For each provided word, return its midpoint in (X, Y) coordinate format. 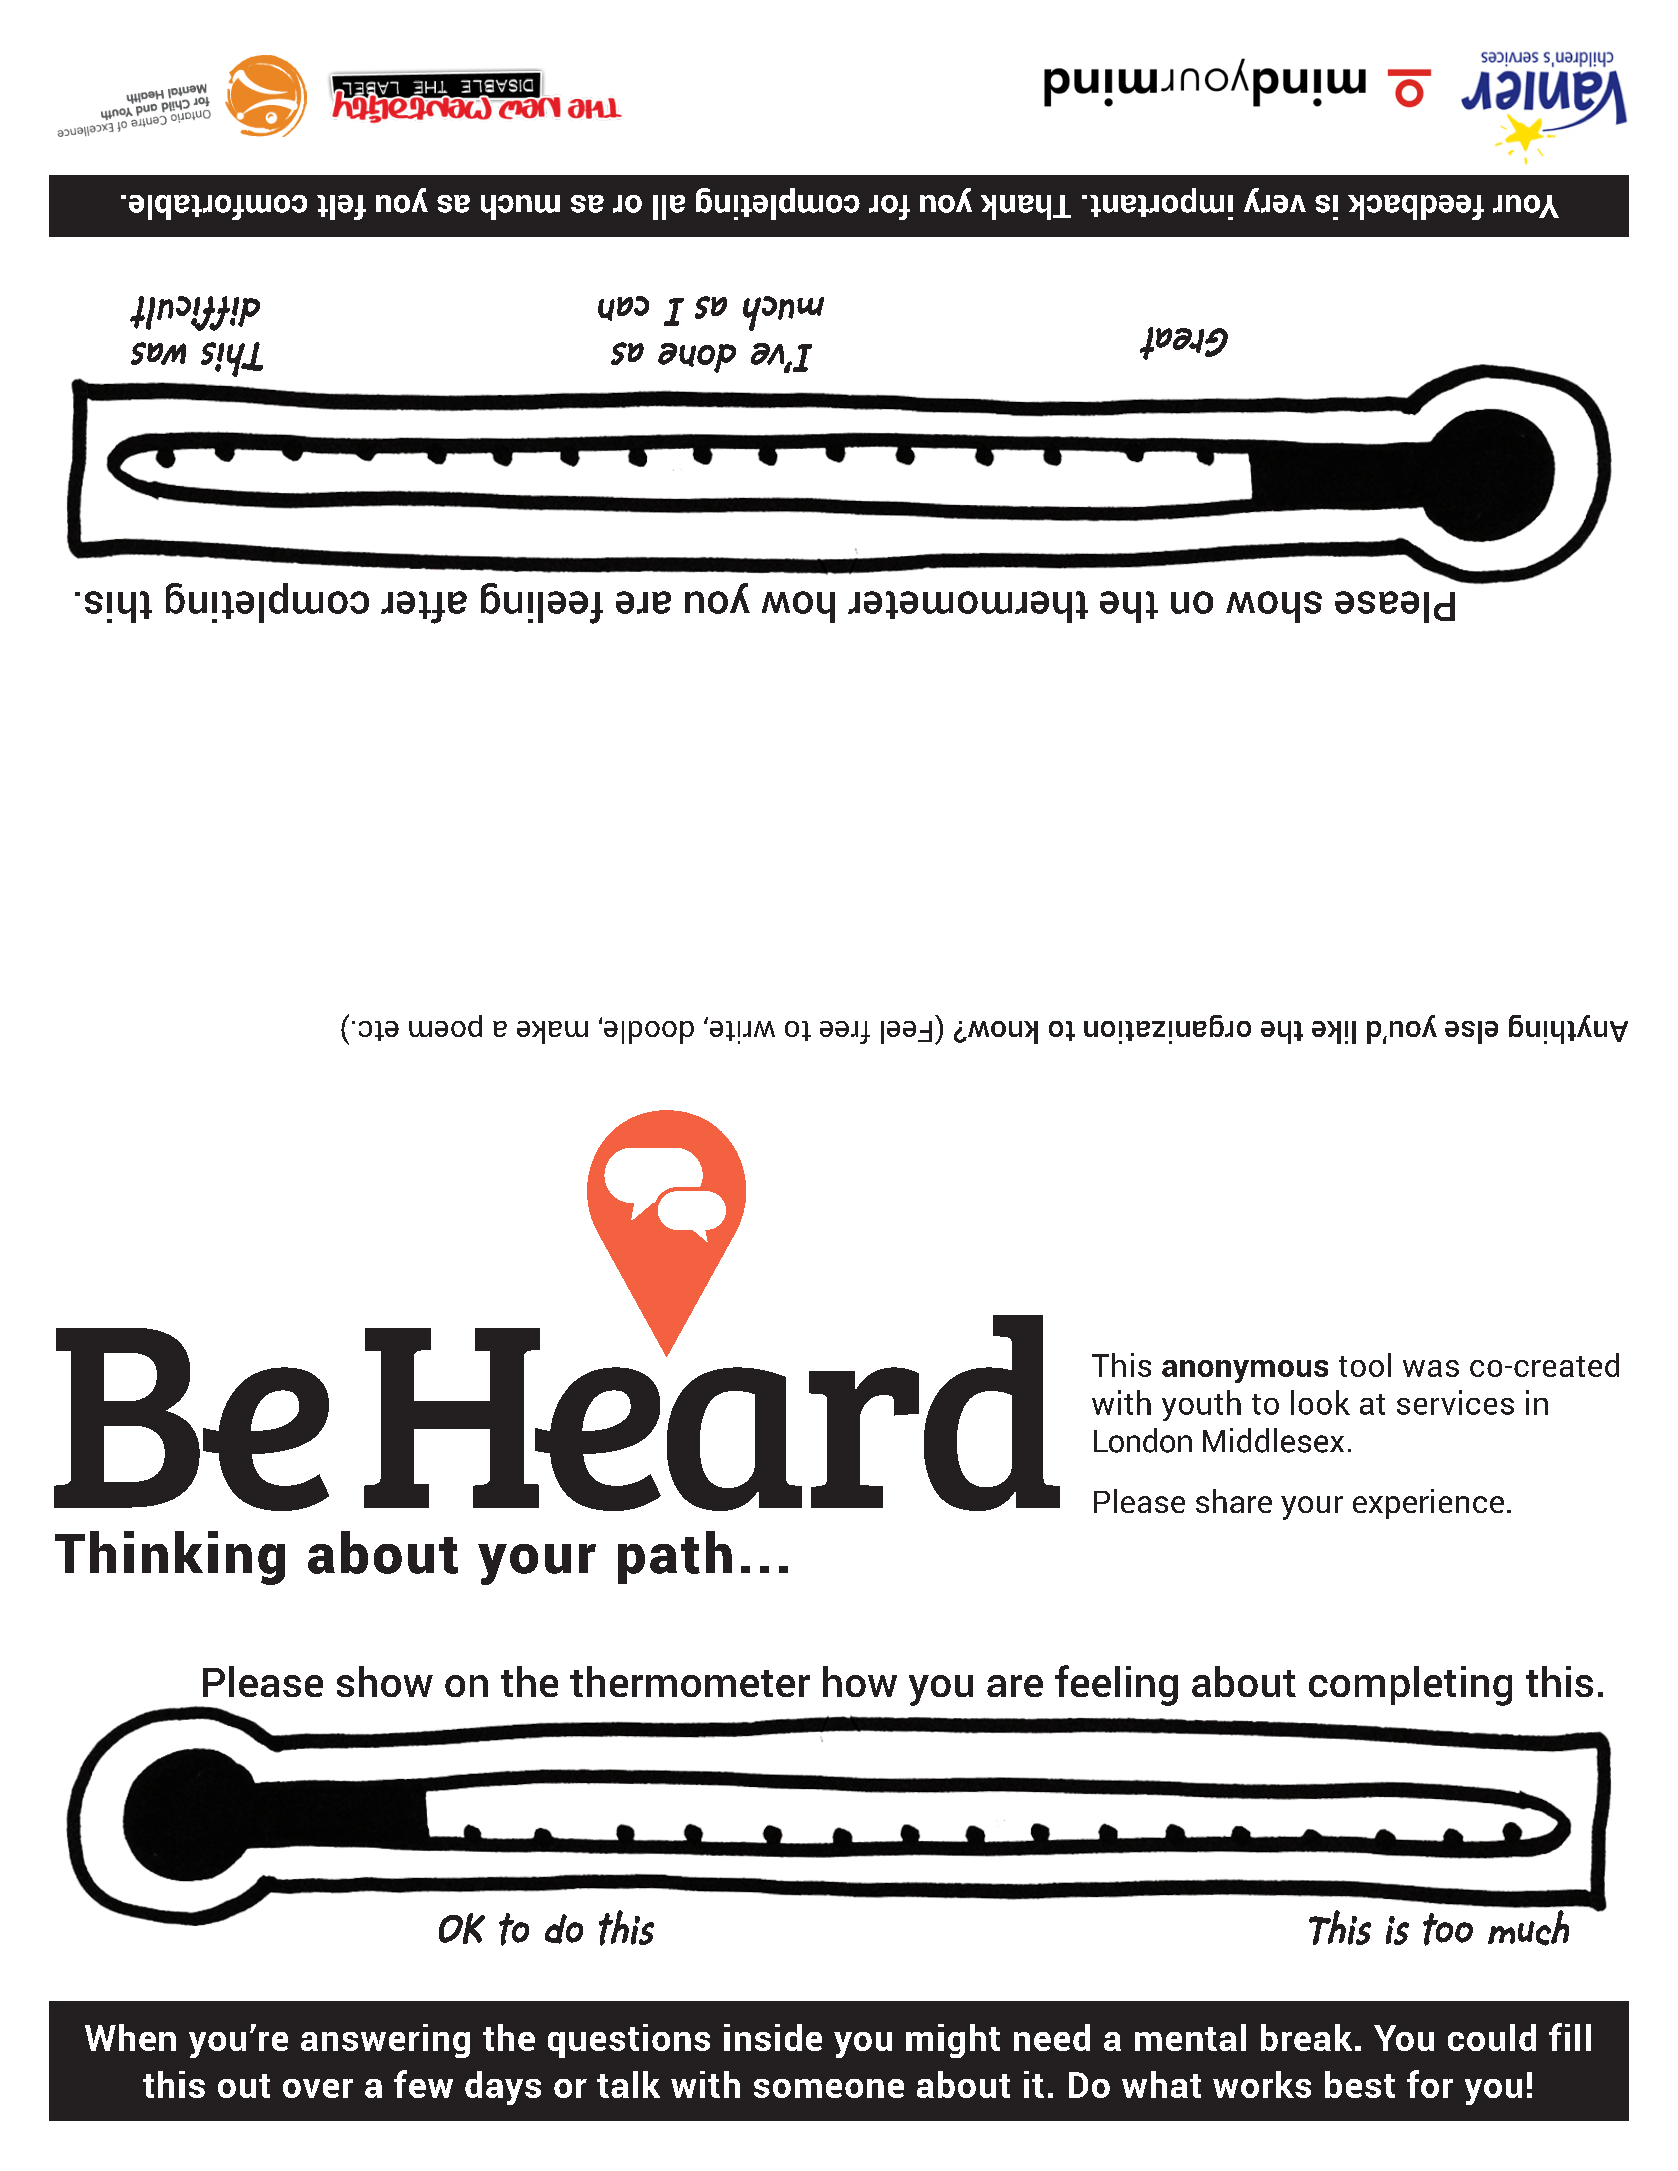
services (1455, 1402)
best (1360, 2084)
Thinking (170, 1558)
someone (829, 2088)
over (318, 2088)
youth (1201, 1405)
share (1234, 1501)
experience (1428, 1504)
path (675, 1557)
